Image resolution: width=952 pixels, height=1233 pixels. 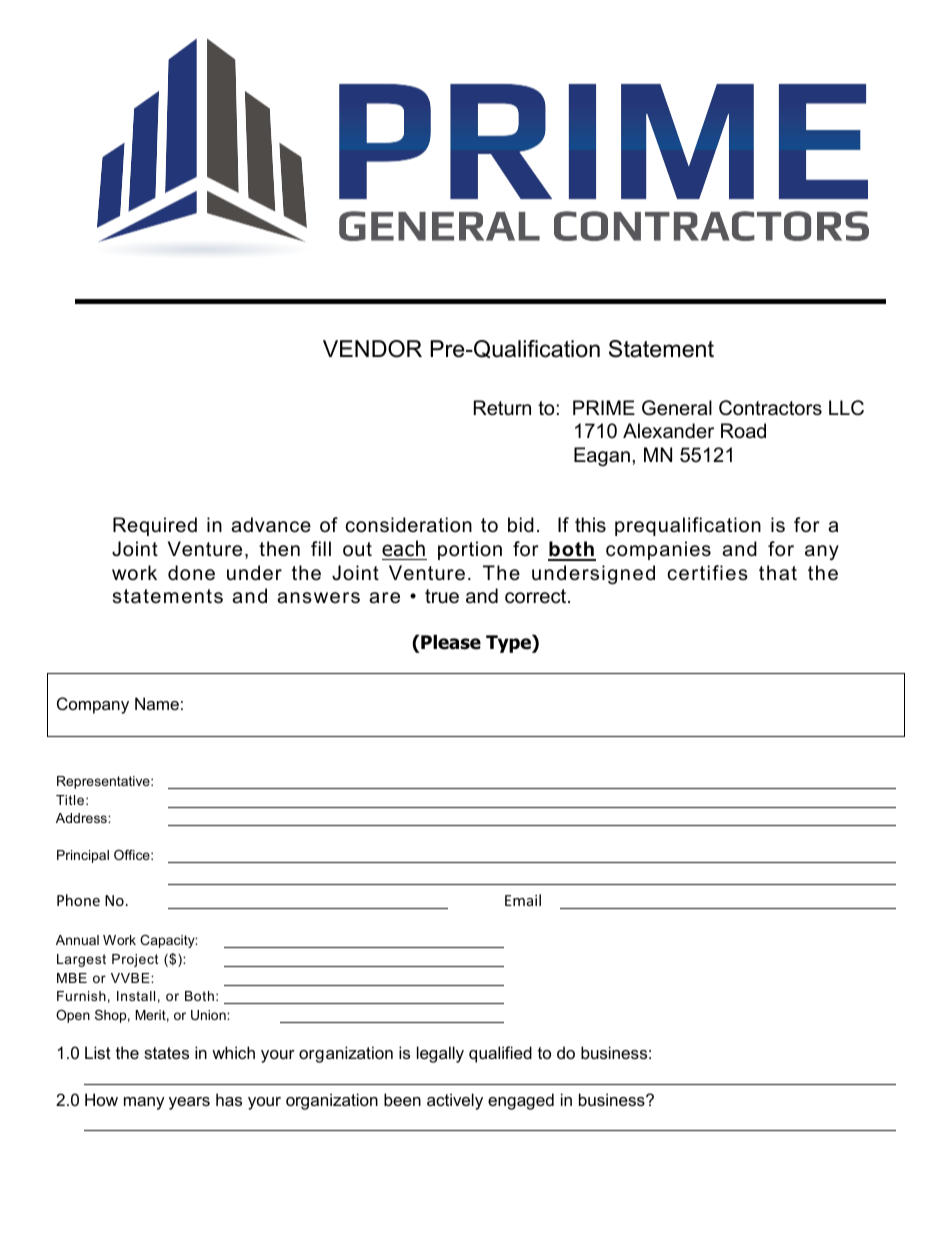 I want to click on Please, so click(x=450, y=643).
